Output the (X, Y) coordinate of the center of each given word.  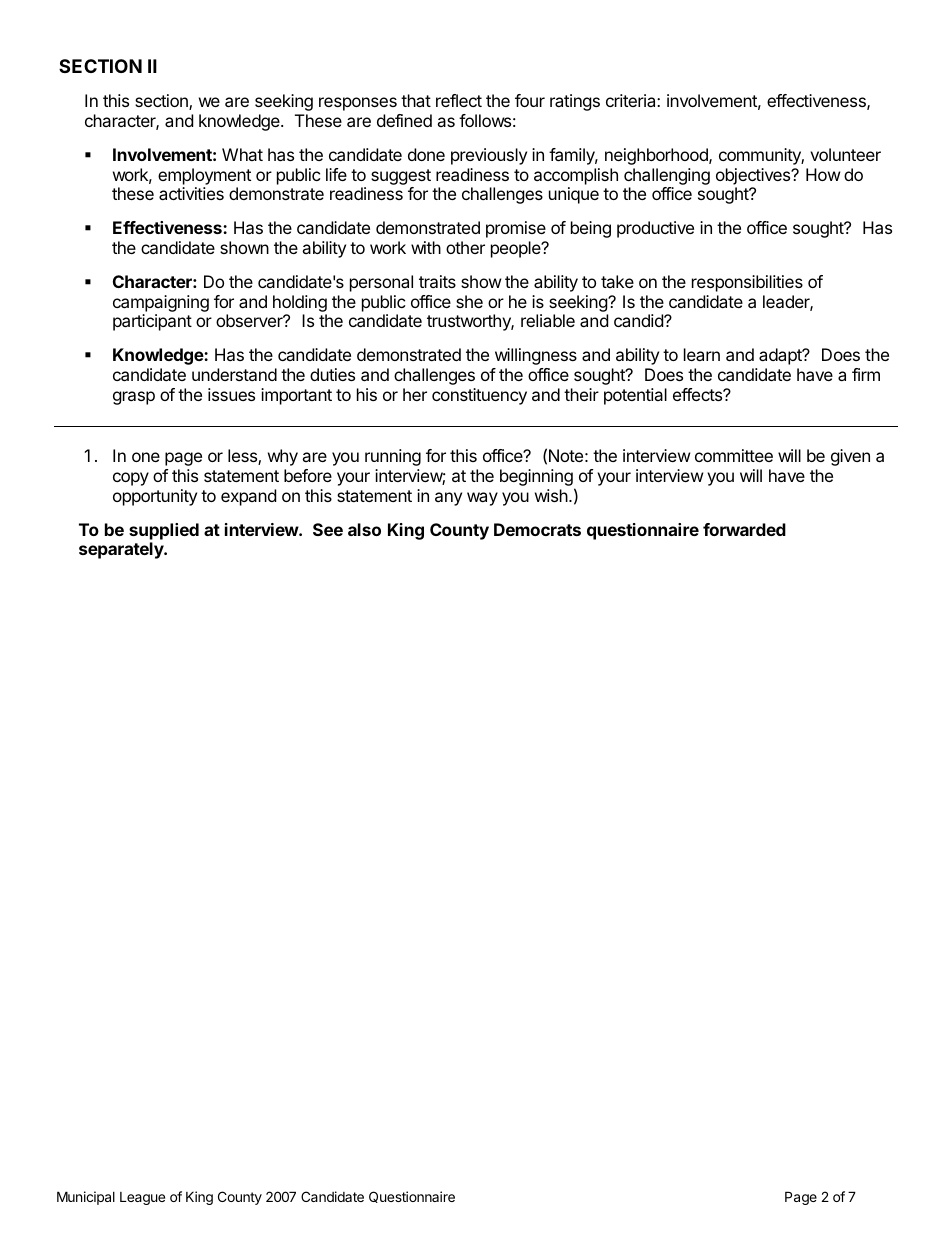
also (364, 529)
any (448, 499)
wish (552, 495)
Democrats (537, 529)
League (142, 1198)
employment (204, 176)
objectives (754, 176)
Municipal (86, 1198)
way (482, 499)
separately (122, 550)
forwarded (744, 529)
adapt (781, 356)
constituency (479, 396)
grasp (134, 398)
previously (489, 156)
